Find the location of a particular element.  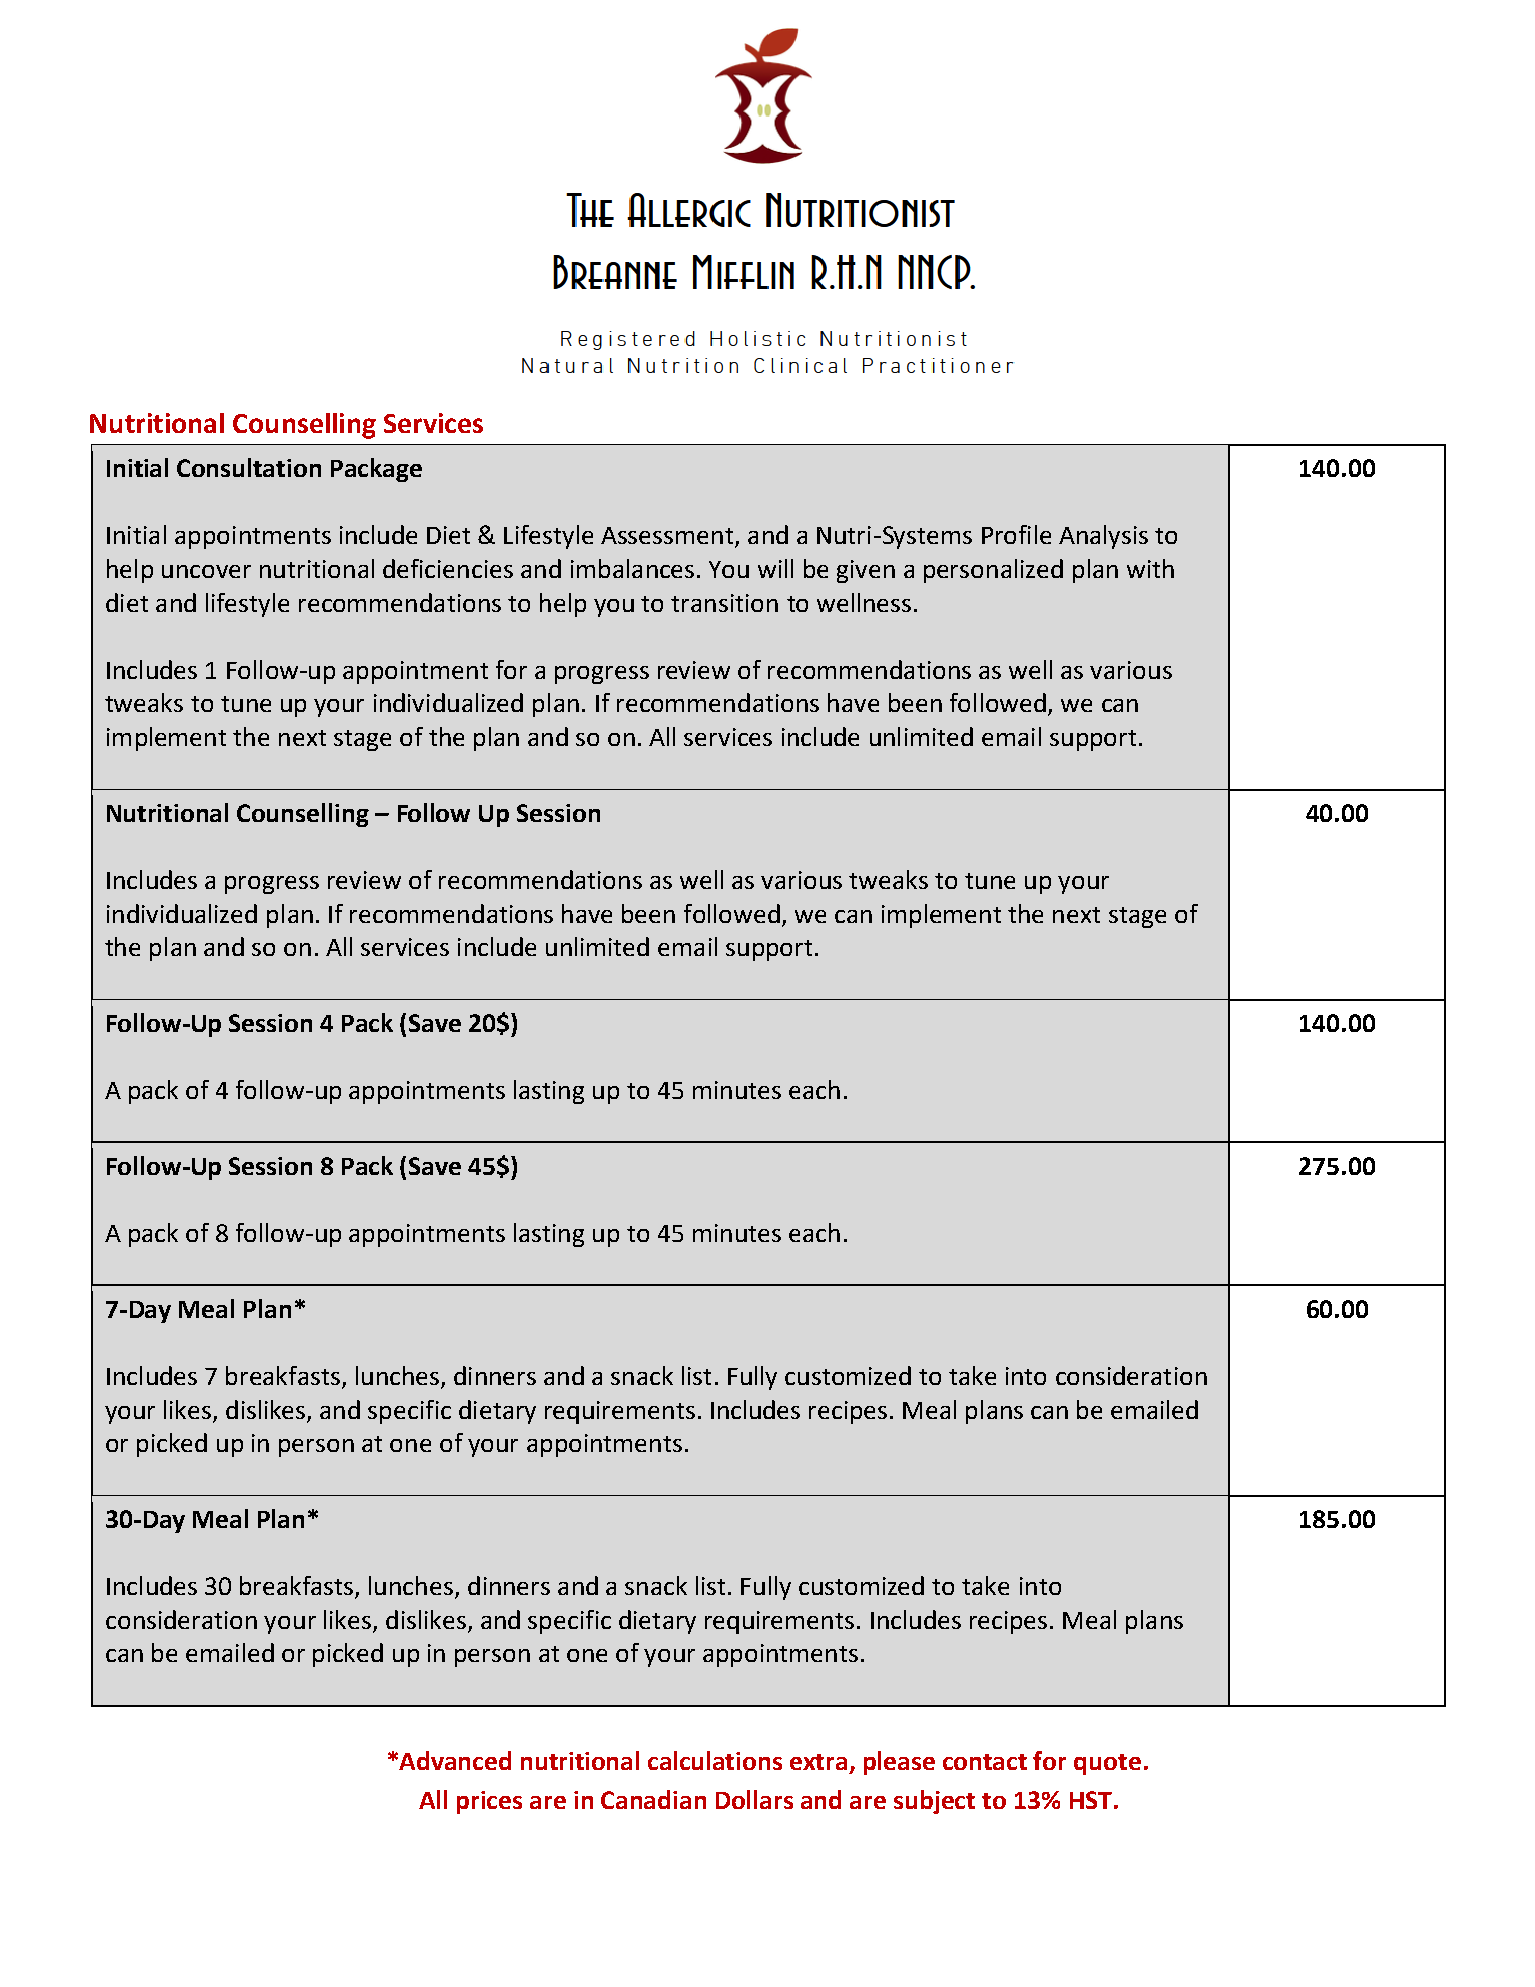

contact is located at coordinates (985, 1762).
